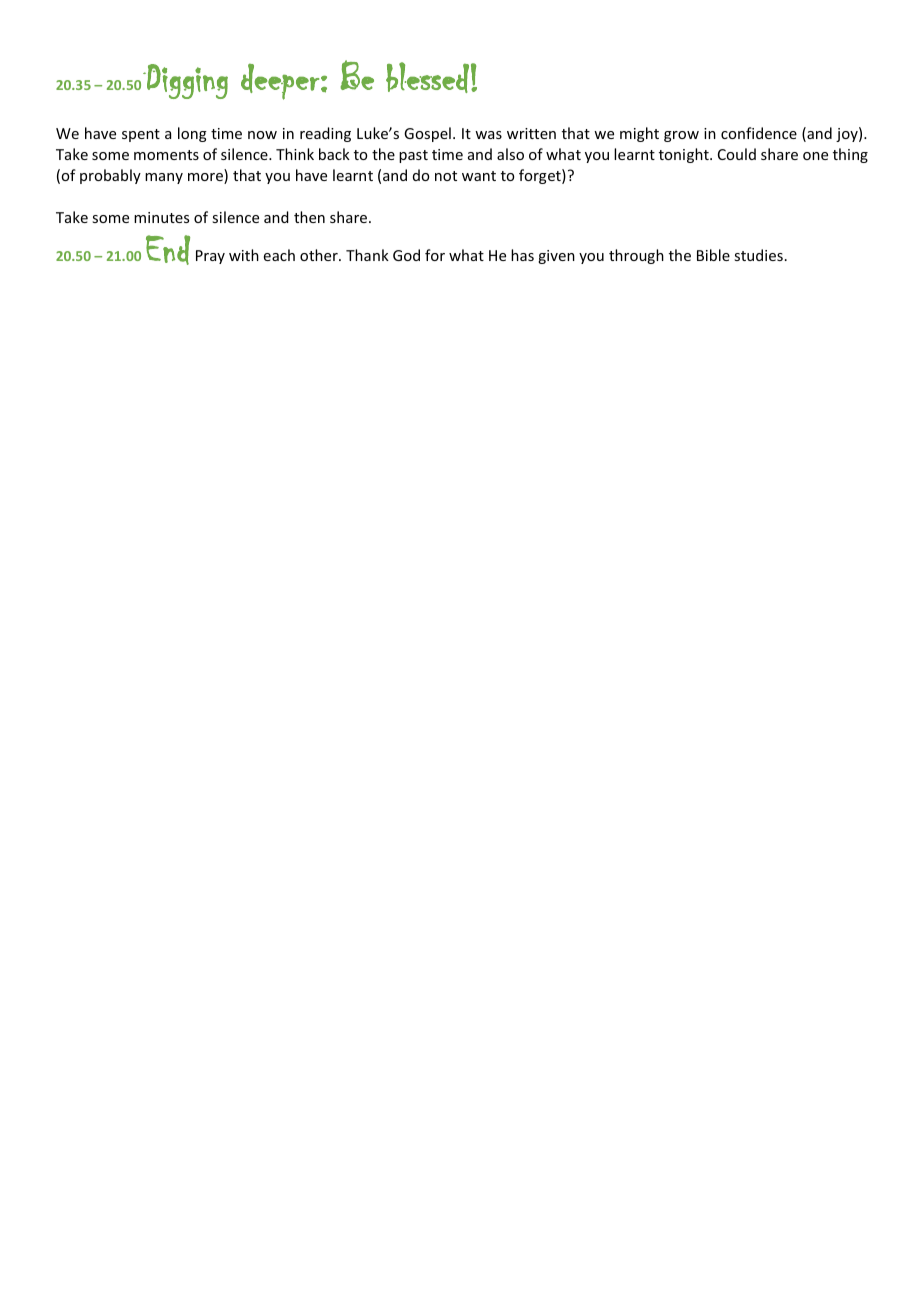 This screenshot has height=1307, width=924. Describe the element at coordinates (815, 156) in the screenshot. I see `one` at that location.
